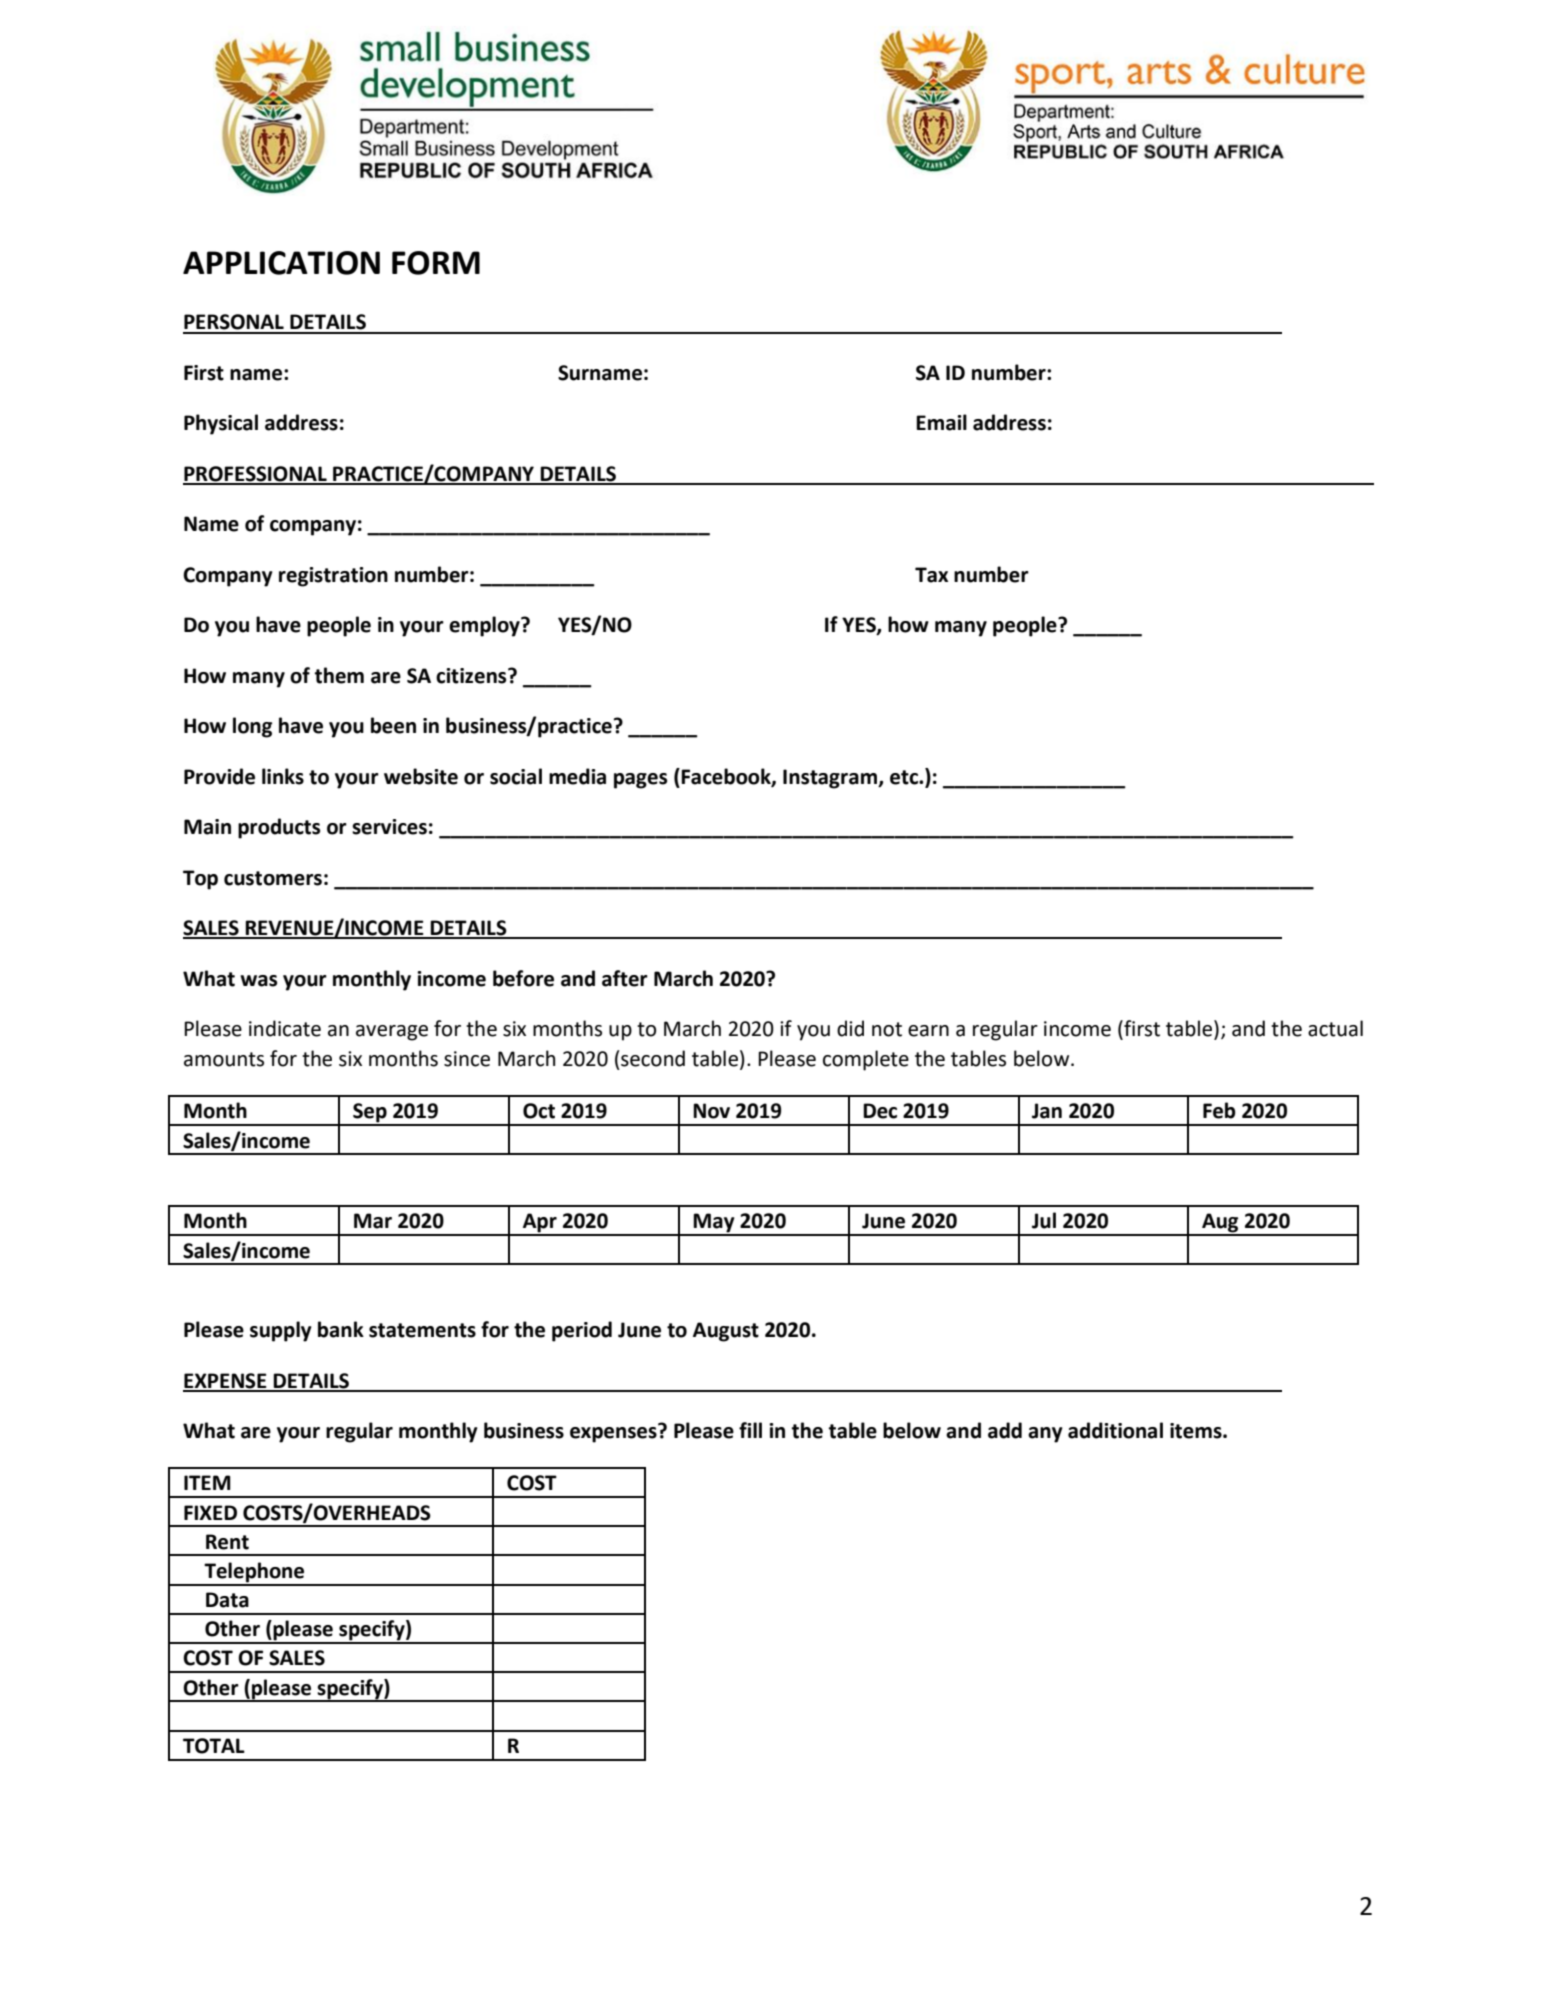 Image resolution: width=1556 pixels, height=2014 pixels. What do you see at coordinates (831, 779) in the page?
I see `Instagram` at bounding box center [831, 779].
